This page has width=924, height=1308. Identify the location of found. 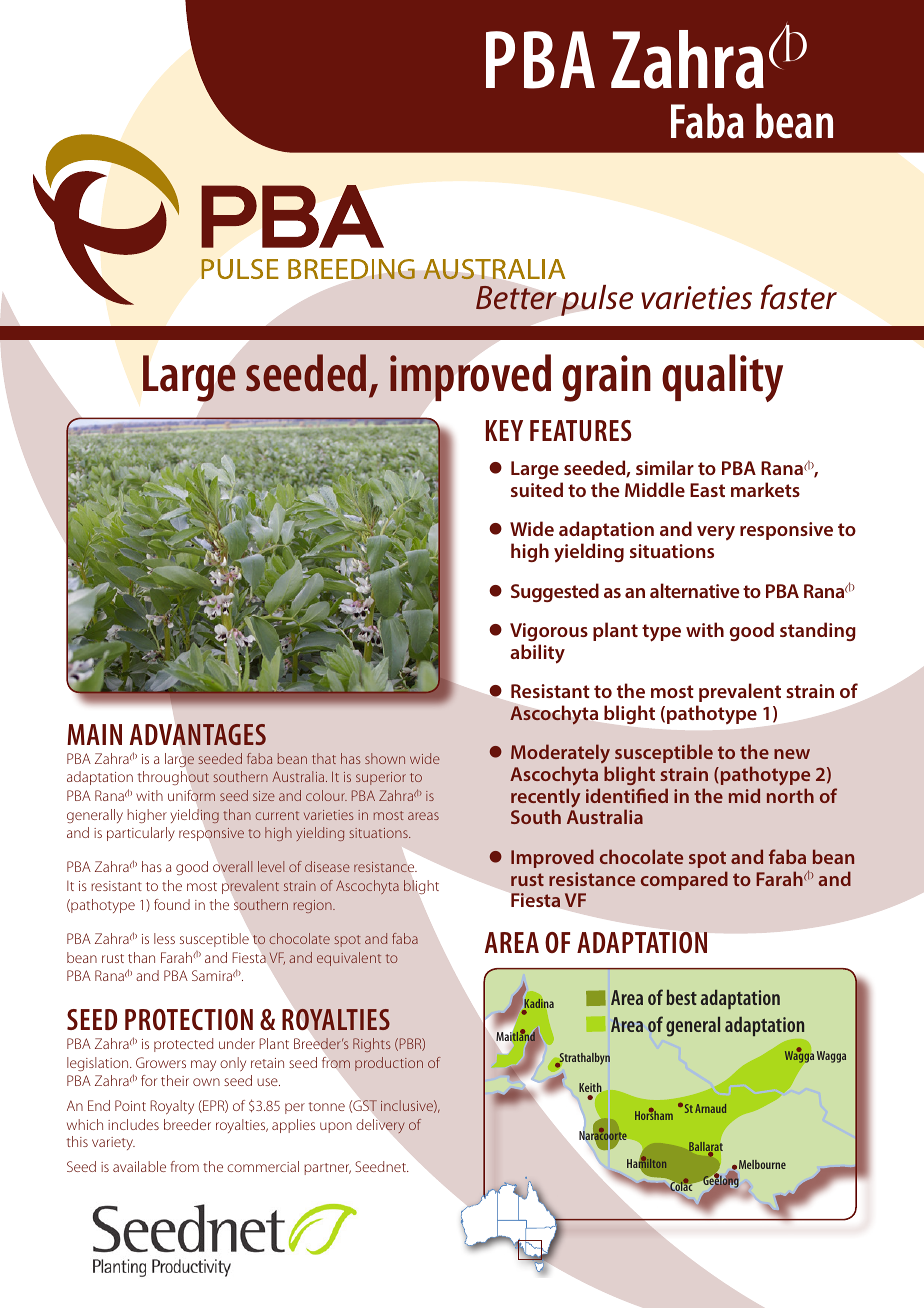
(172, 904).
